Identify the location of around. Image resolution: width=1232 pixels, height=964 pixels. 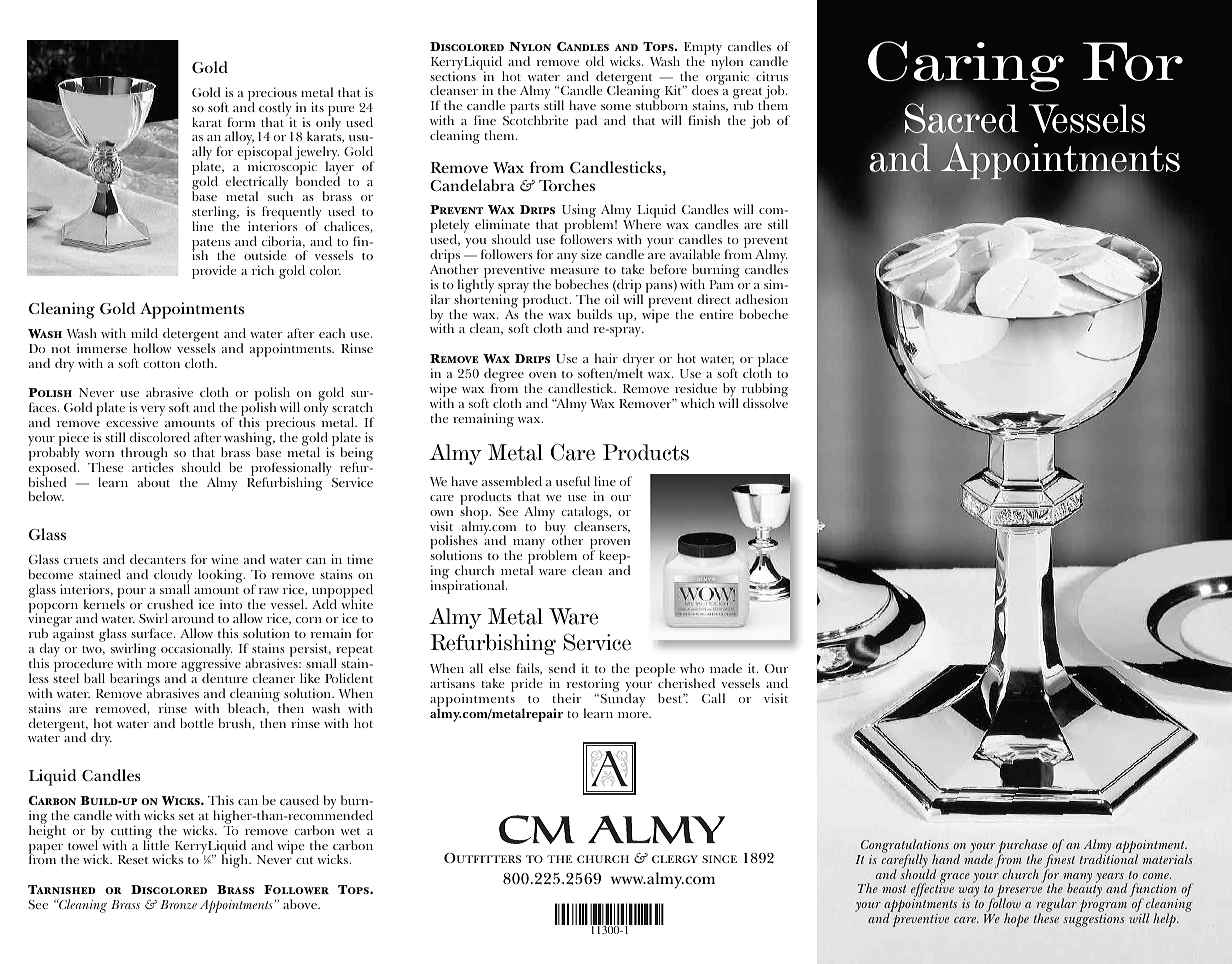
(193, 618).
